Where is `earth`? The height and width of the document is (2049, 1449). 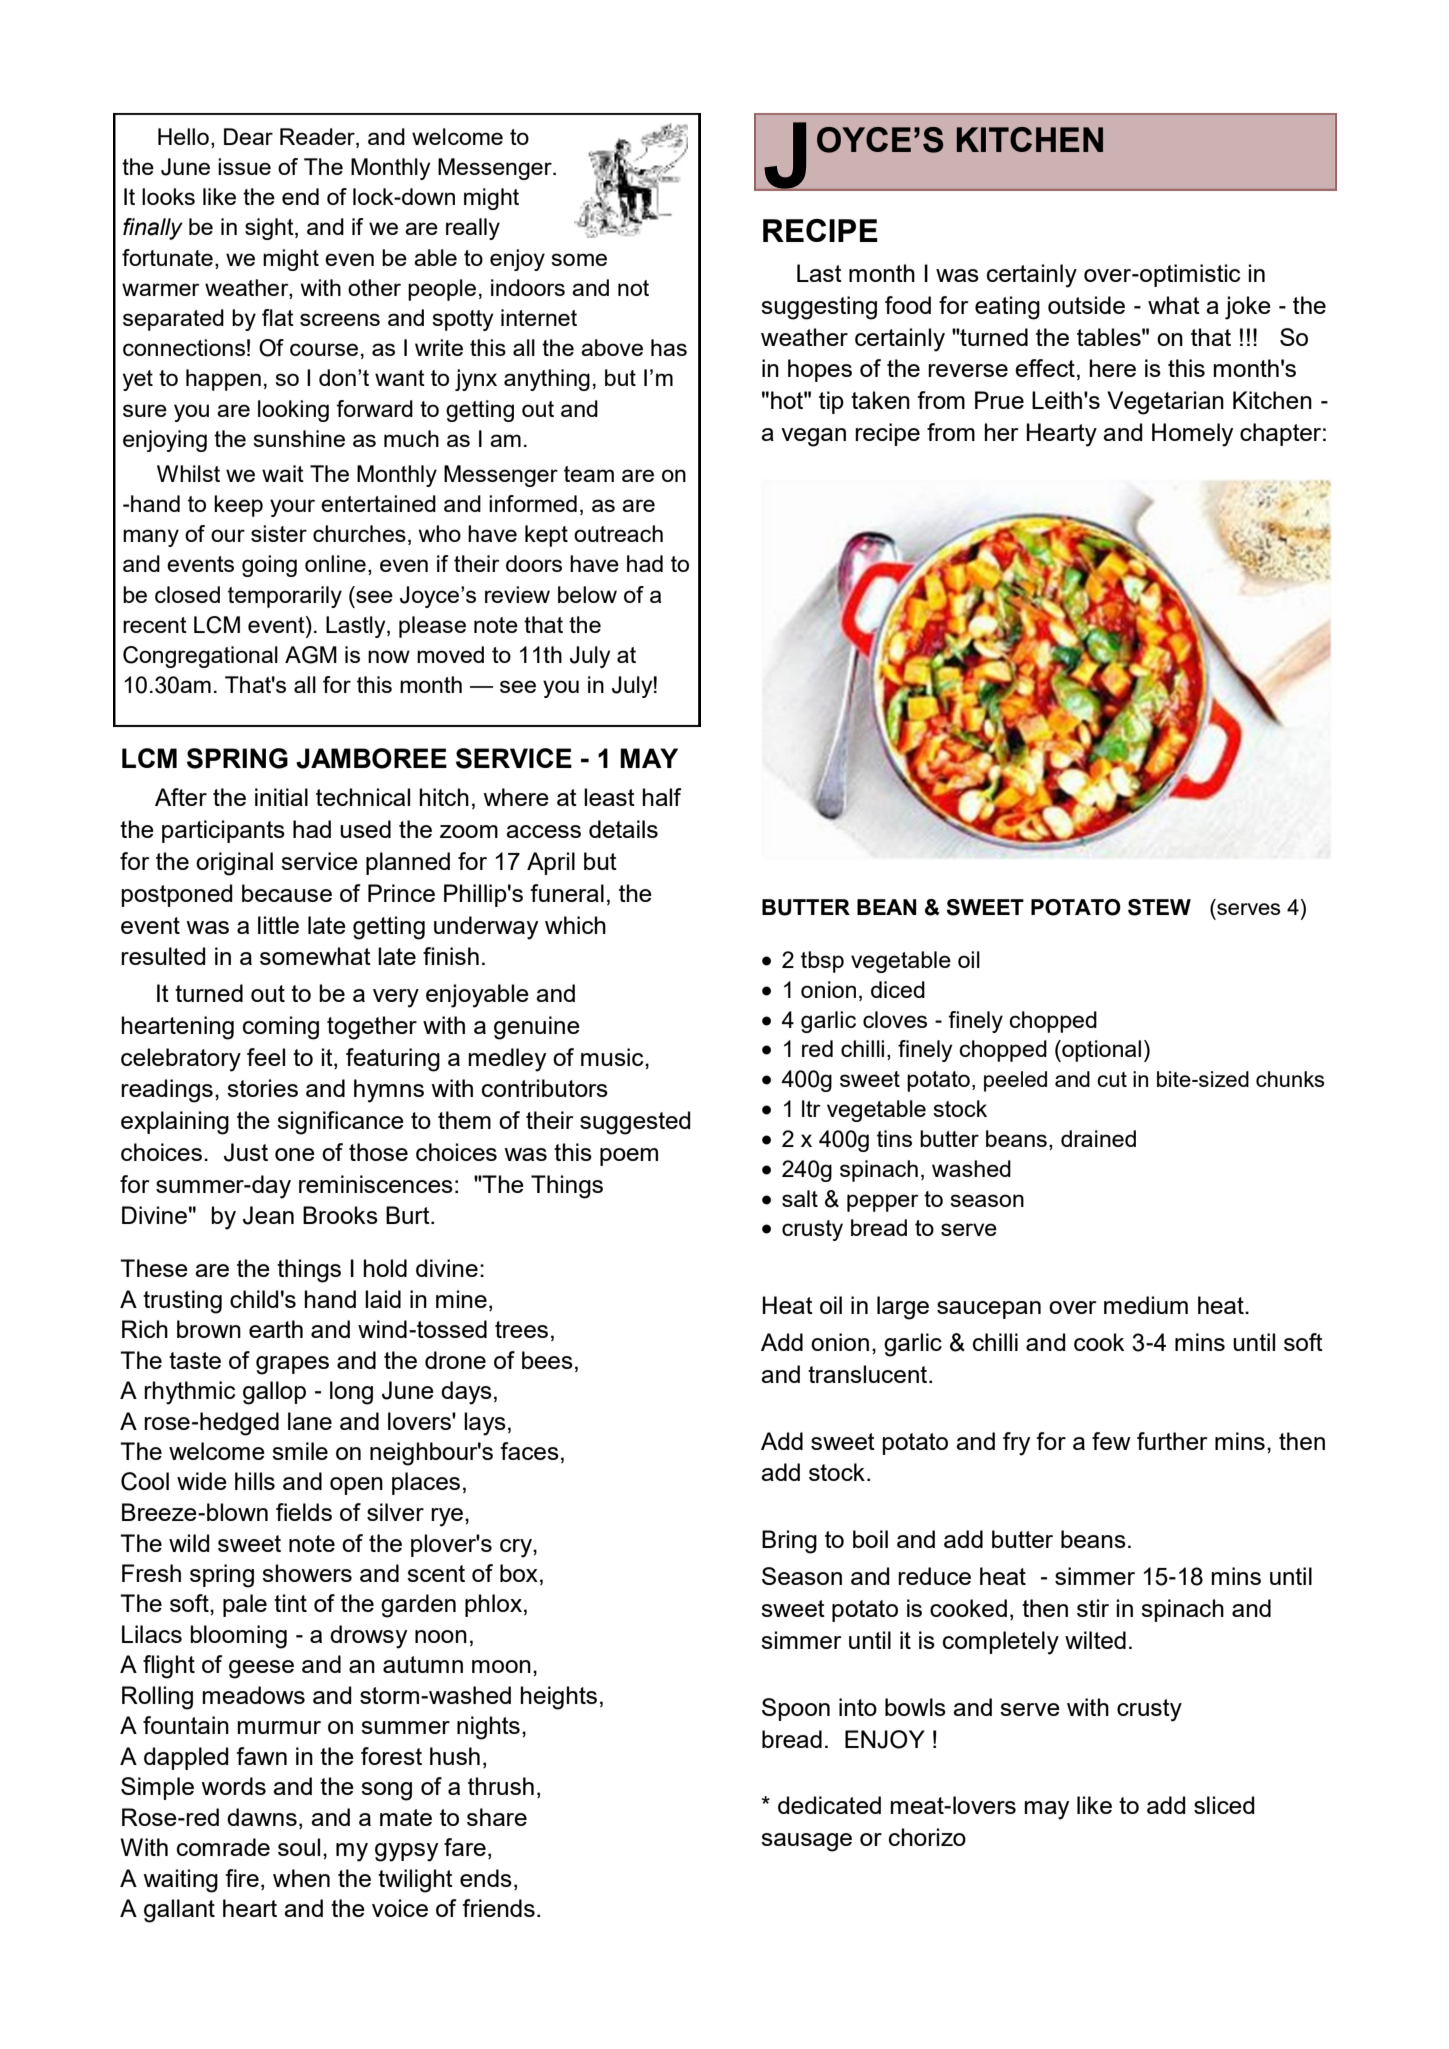 earth is located at coordinates (276, 1329).
